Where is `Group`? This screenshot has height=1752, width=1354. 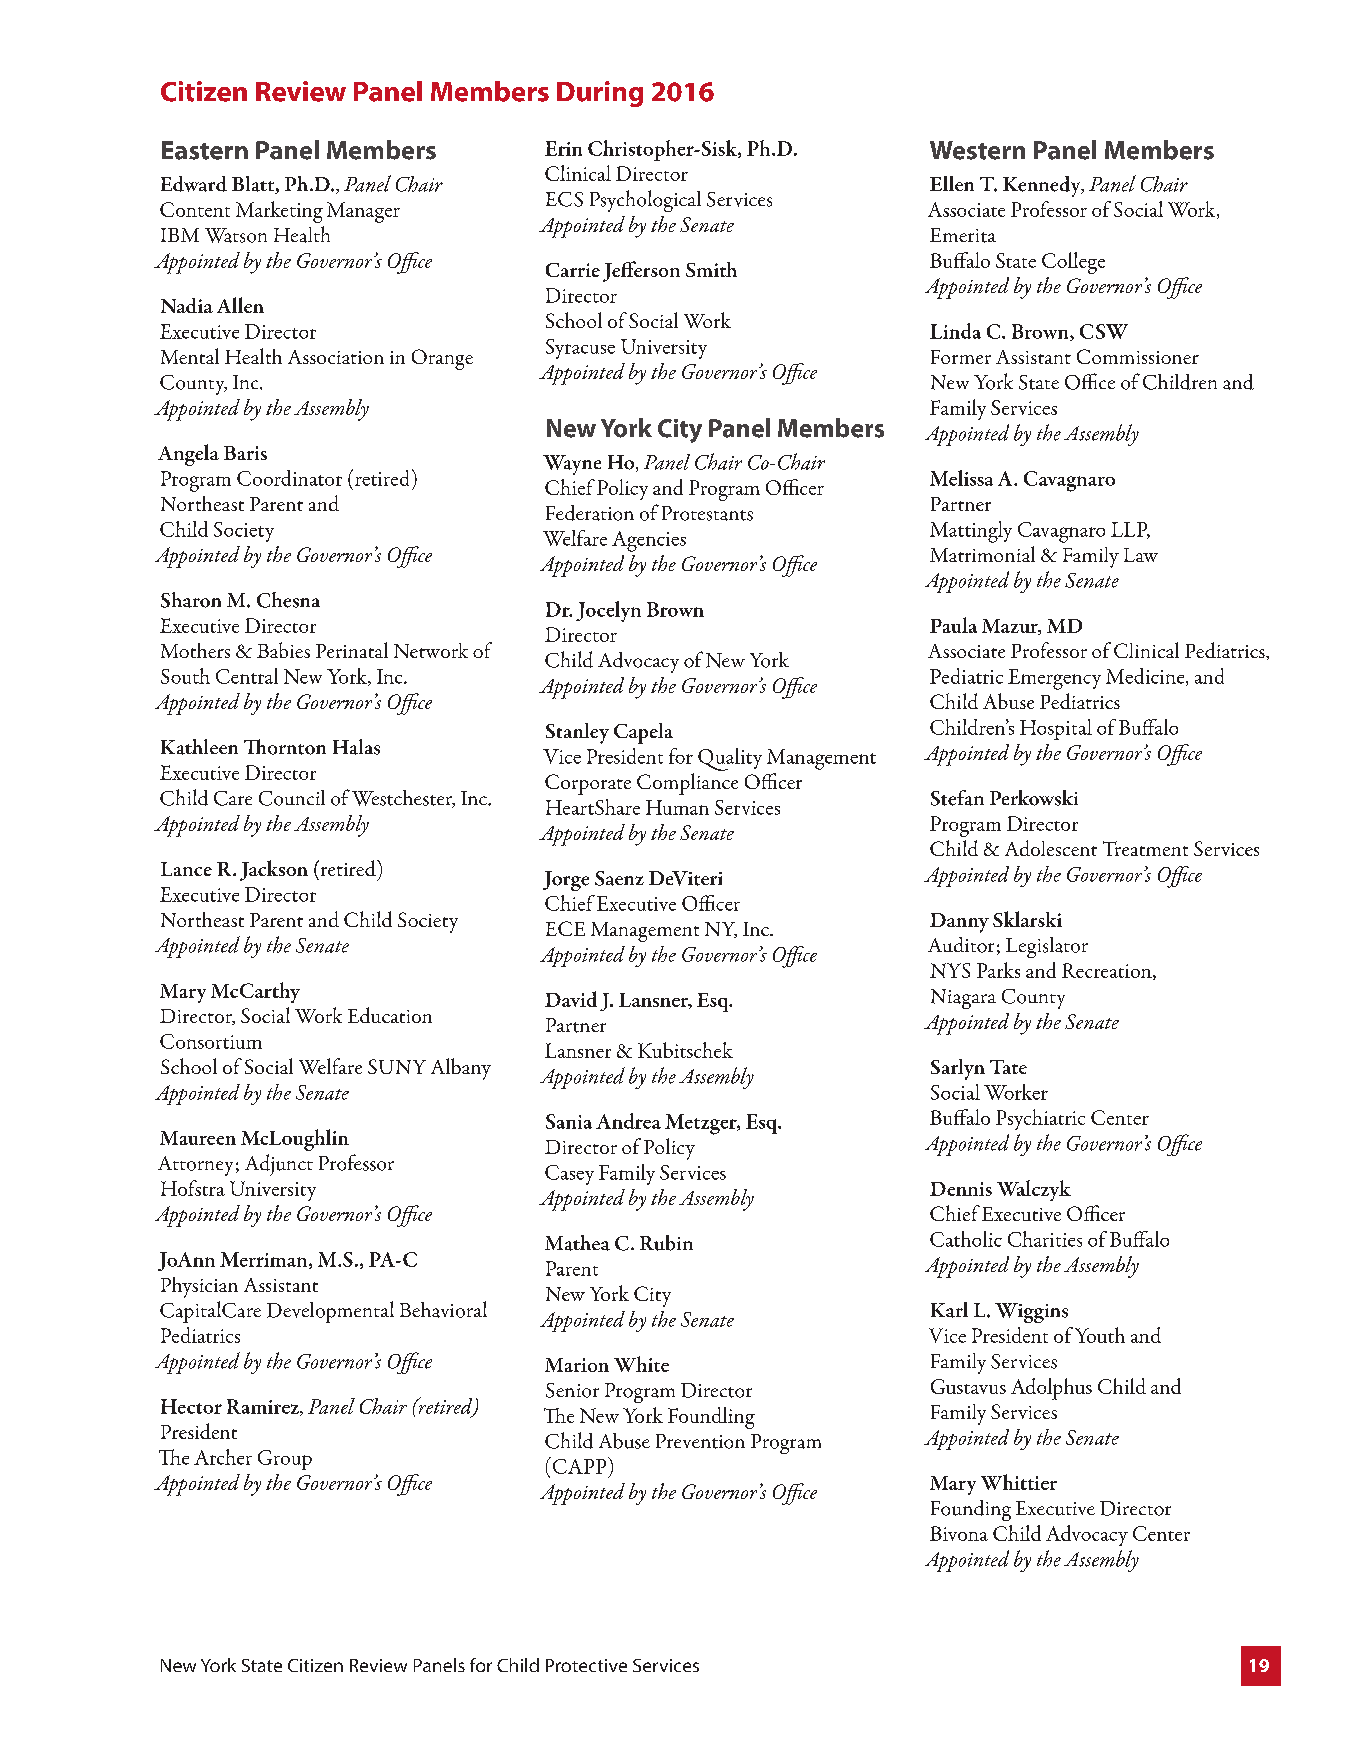
Group is located at coordinates (285, 1460).
